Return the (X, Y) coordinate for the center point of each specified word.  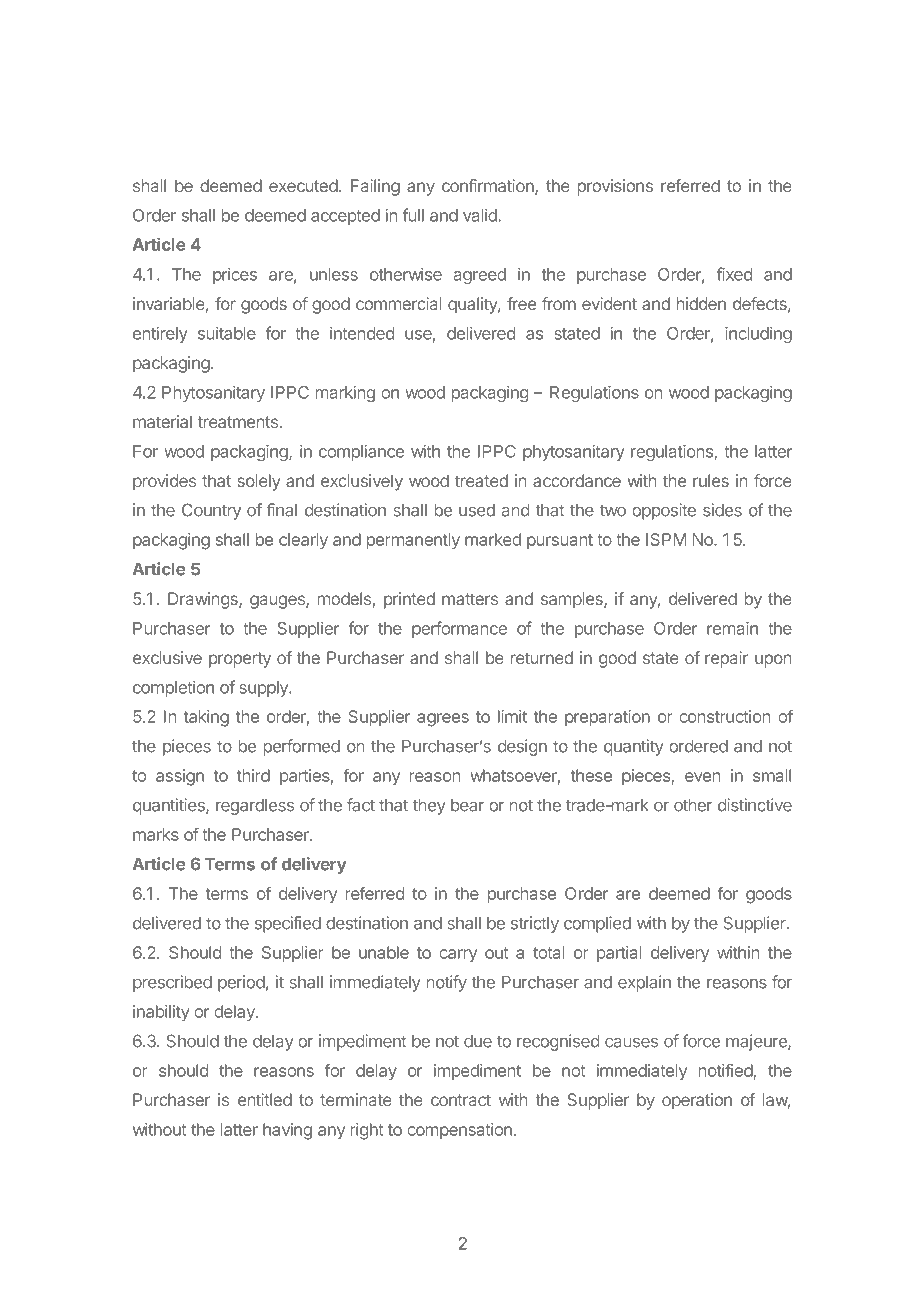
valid (481, 215)
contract (461, 1100)
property (240, 660)
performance (459, 629)
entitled (265, 1099)
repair (726, 659)
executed (303, 185)
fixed (734, 274)
